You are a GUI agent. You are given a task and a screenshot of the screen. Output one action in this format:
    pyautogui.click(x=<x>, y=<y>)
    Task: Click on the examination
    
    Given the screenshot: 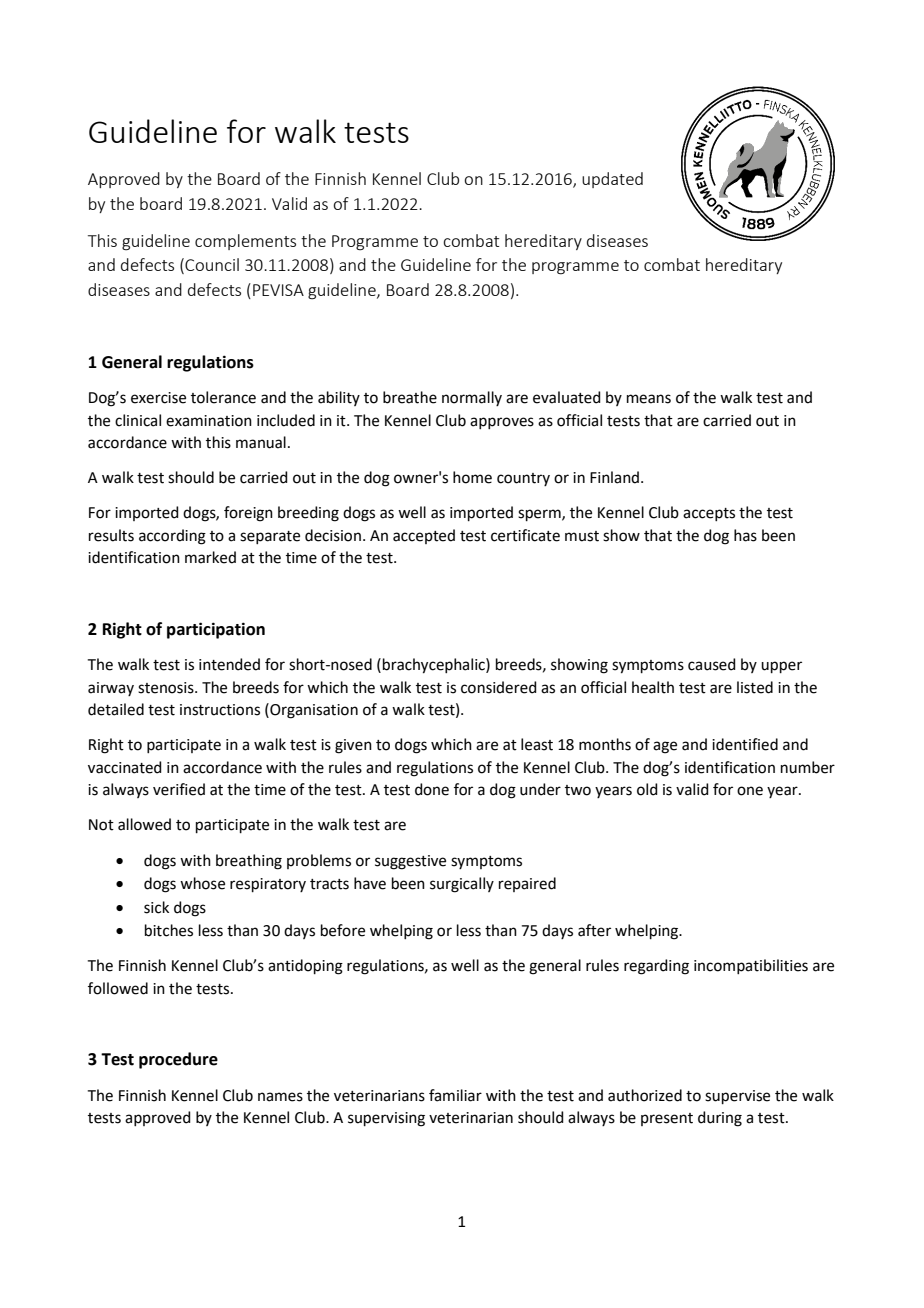 What is the action you would take?
    pyautogui.click(x=209, y=421)
